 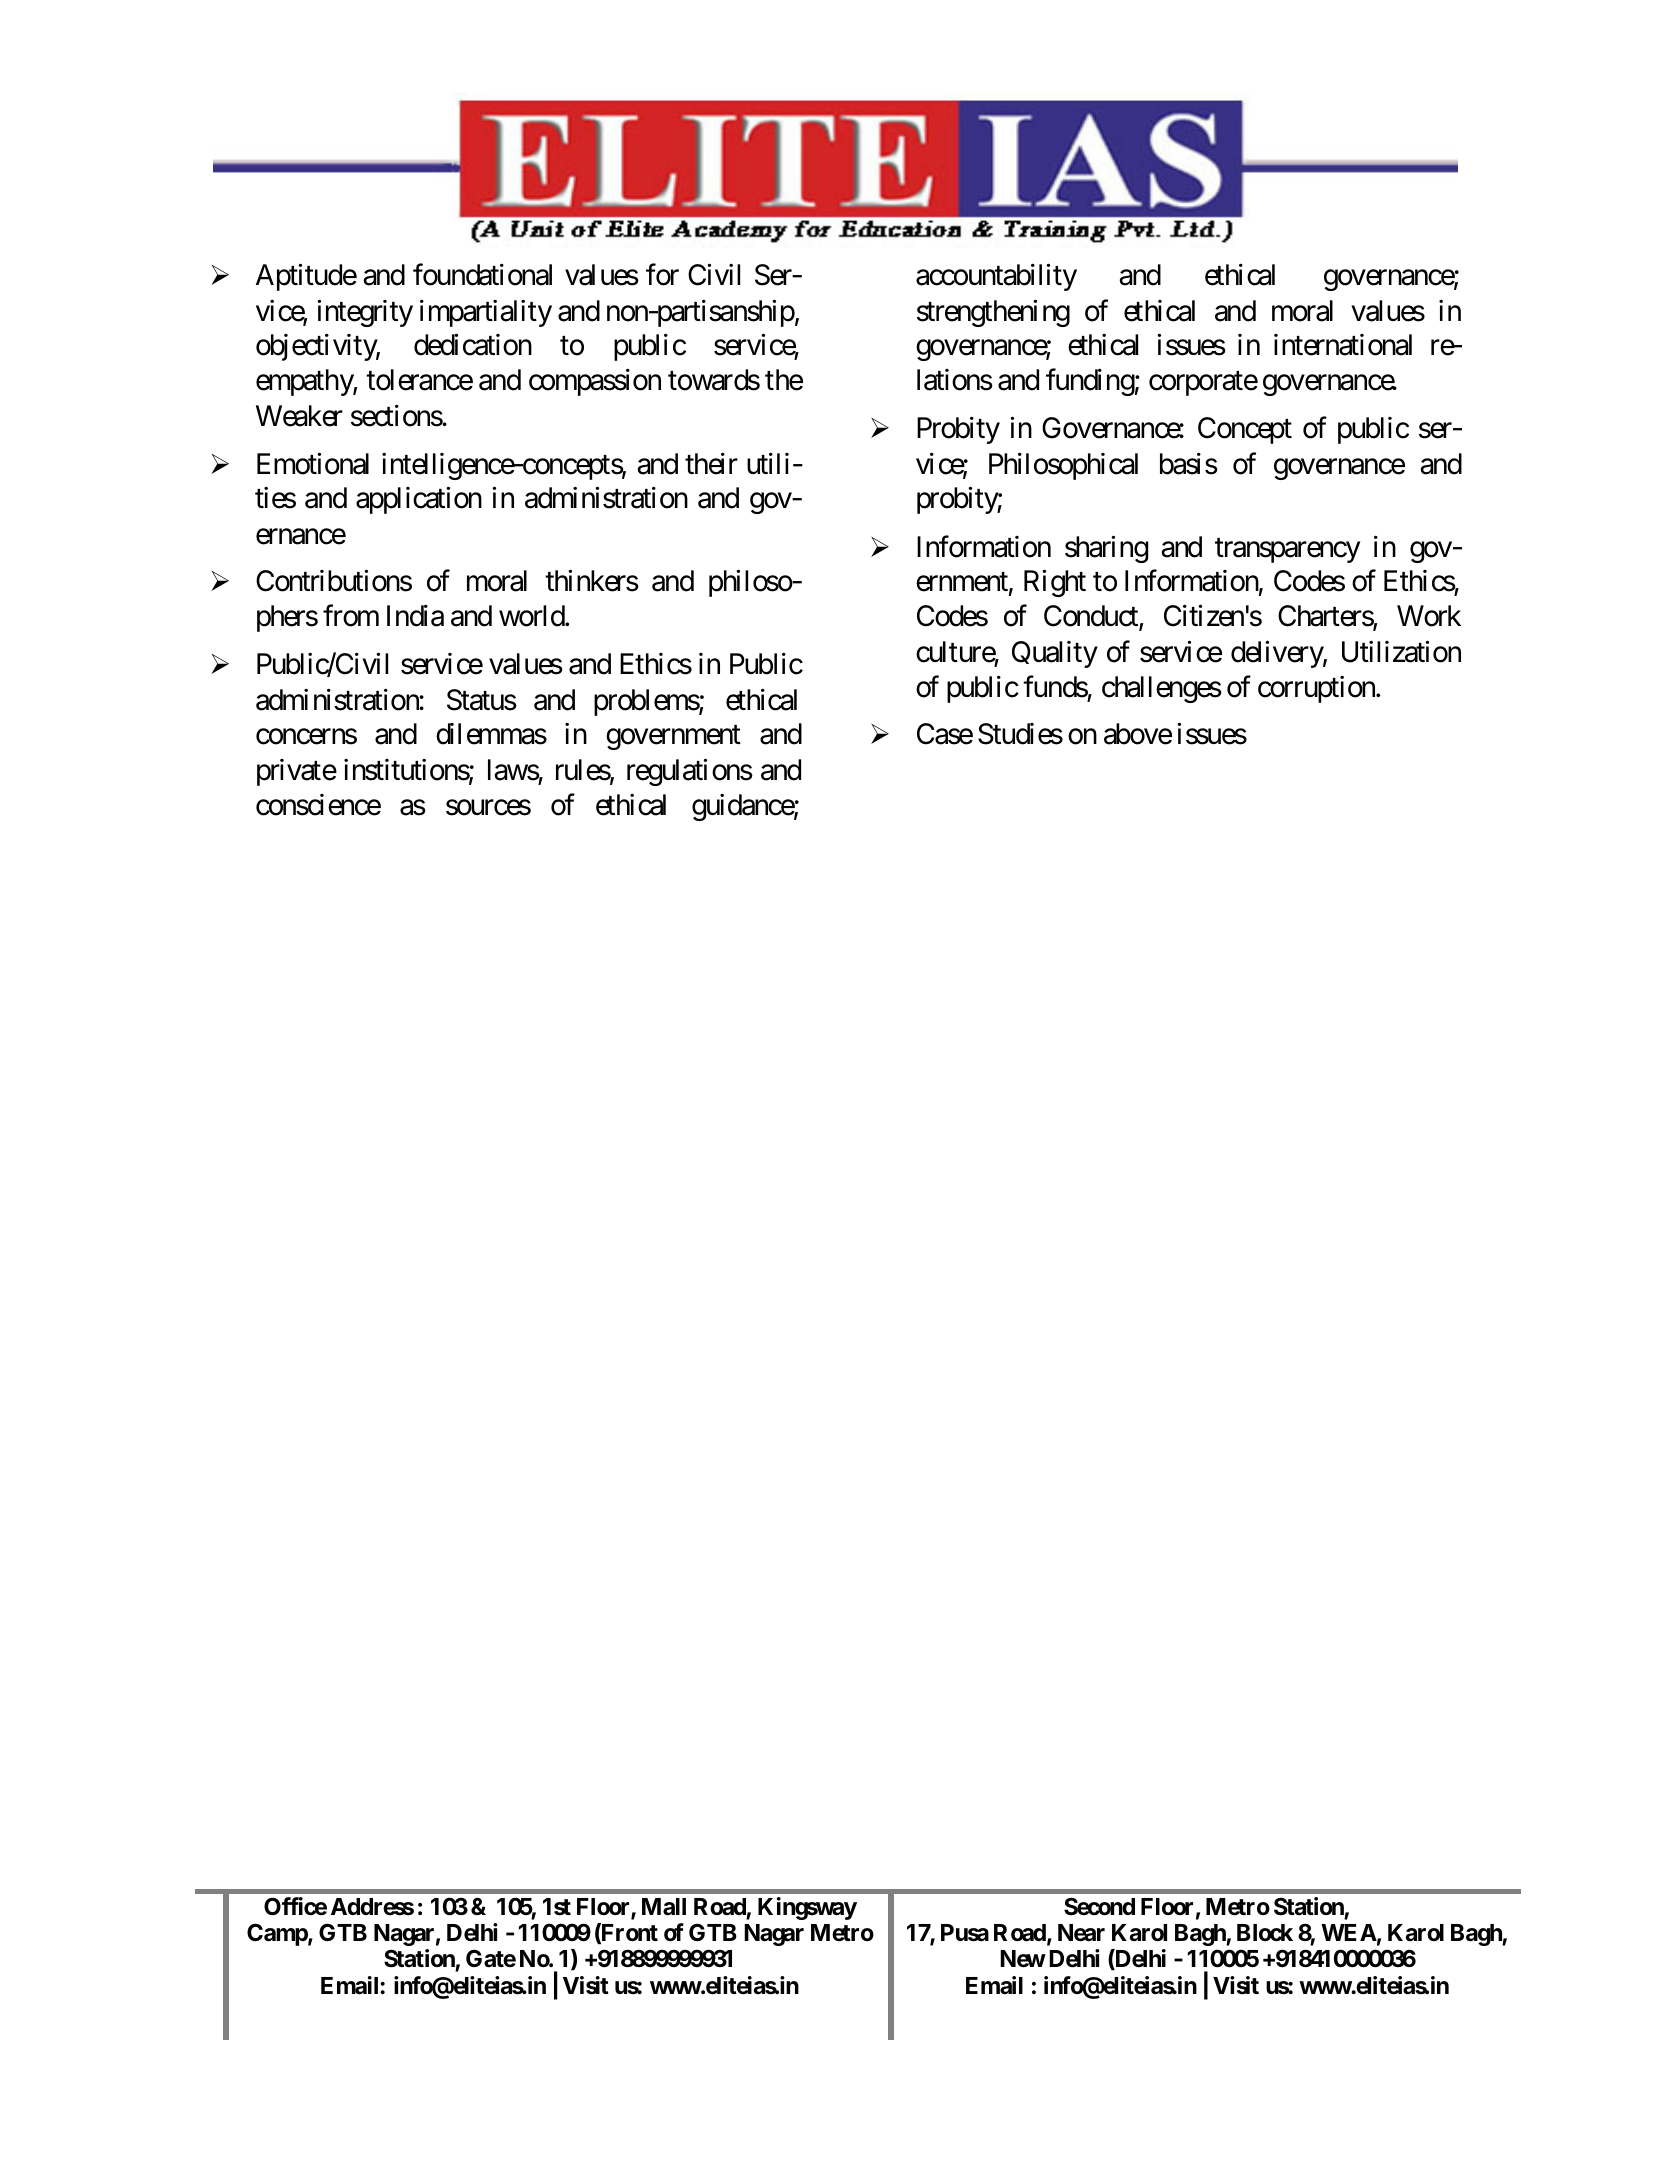 What do you see at coordinates (1343, 345) in the document?
I see `international` at bounding box center [1343, 345].
